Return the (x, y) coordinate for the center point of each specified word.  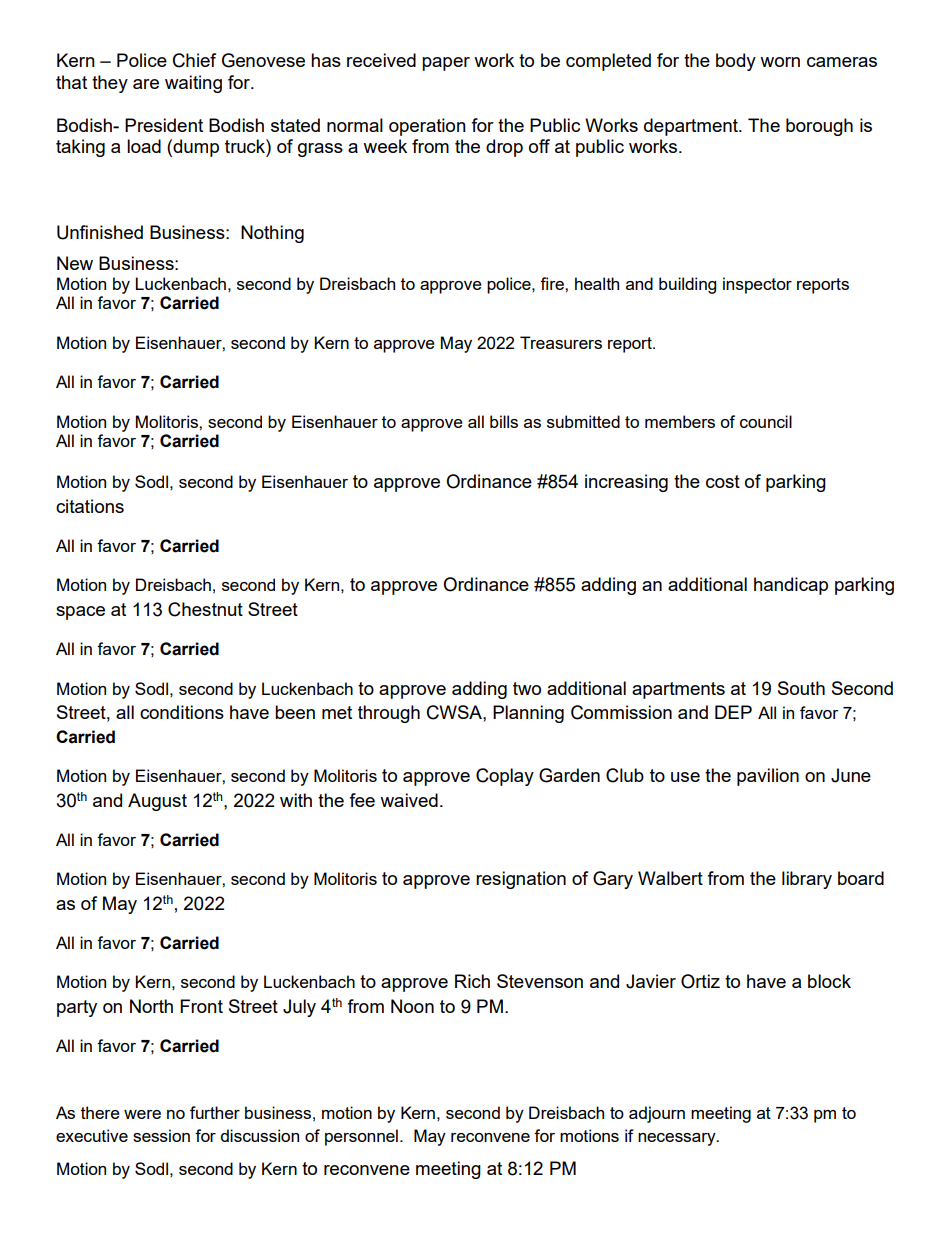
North (151, 1006)
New (75, 263)
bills (504, 421)
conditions (182, 712)
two (527, 688)
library (807, 880)
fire (553, 283)
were (142, 1114)
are (146, 84)
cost (723, 481)
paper (446, 64)
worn (780, 62)
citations (90, 506)
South (801, 688)
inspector (757, 285)
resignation (521, 880)
